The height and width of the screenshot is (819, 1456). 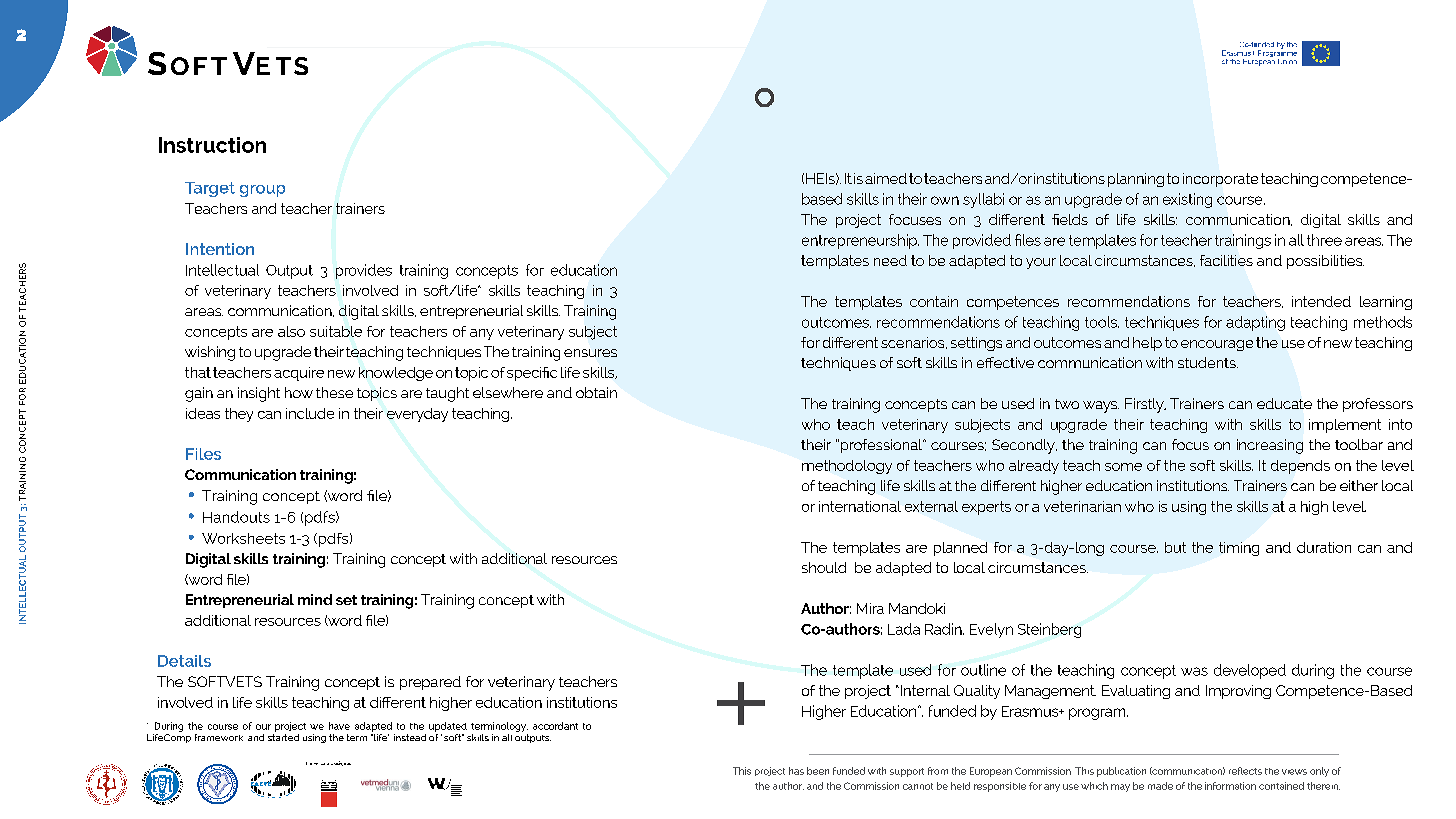 I want to click on depends, so click(x=1300, y=467).
